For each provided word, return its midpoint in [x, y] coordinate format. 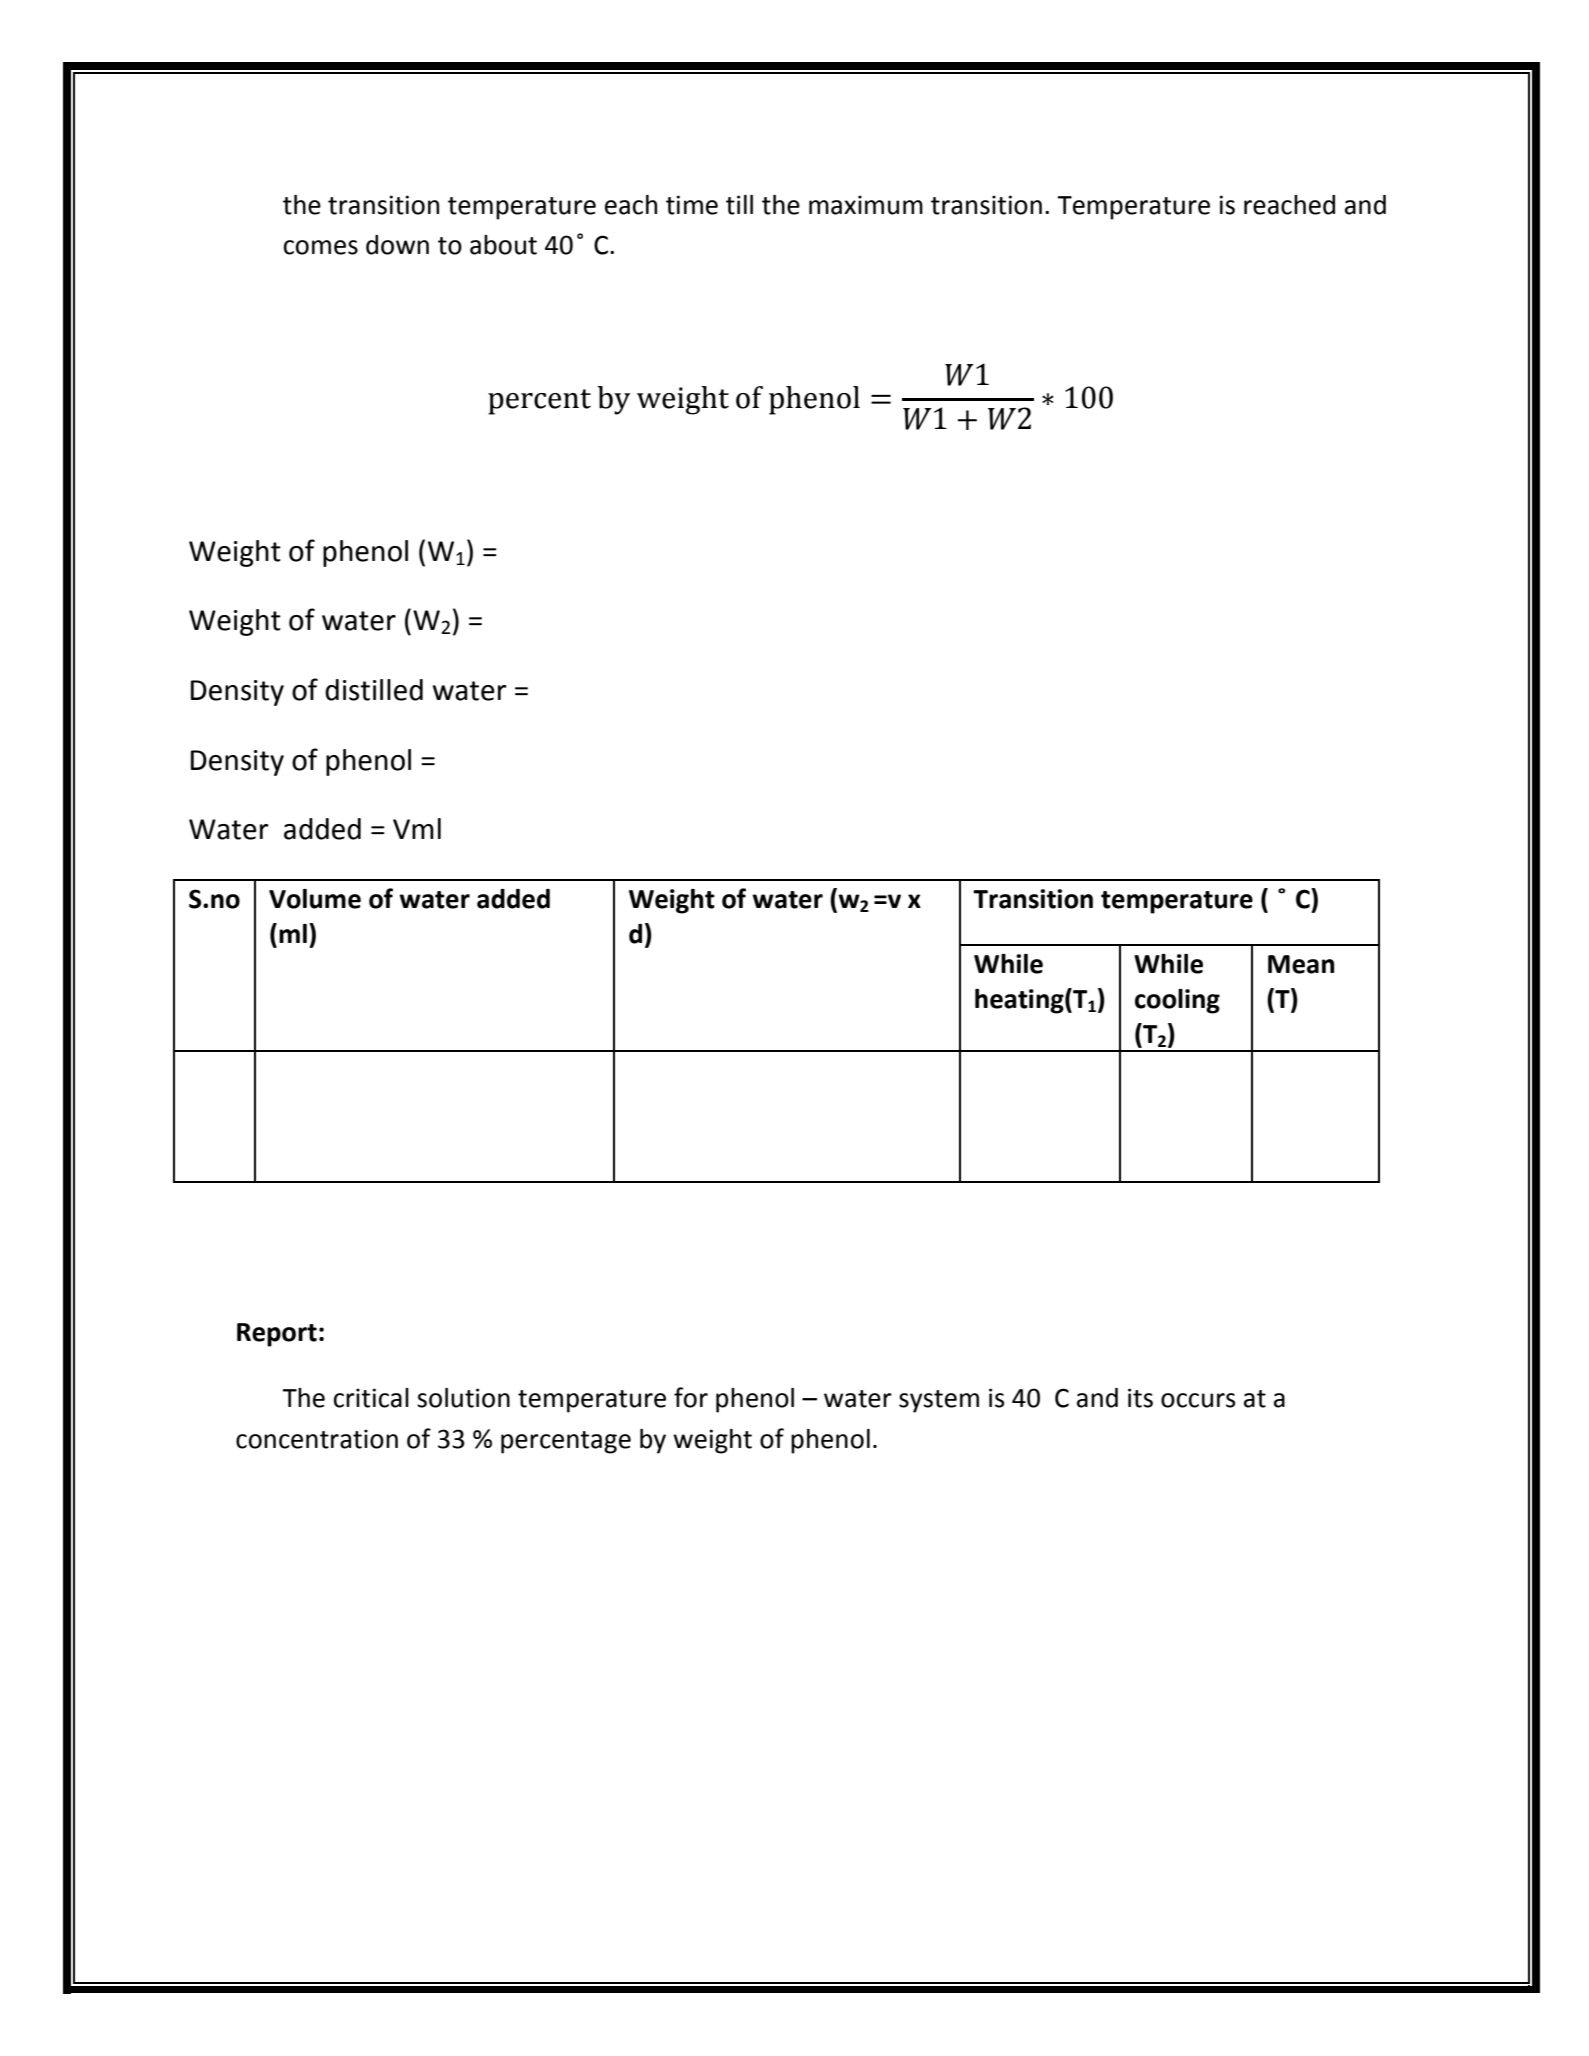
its [1140, 1398]
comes [321, 247]
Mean [1301, 964]
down [397, 245]
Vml [417, 828]
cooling [1177, 1001]
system [939, 1401]
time [692, 205]
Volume [315, 899]
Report [277, 1335]
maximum [866, 205]
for [691, 1397]
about [503, 245]
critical [371, 1398]
